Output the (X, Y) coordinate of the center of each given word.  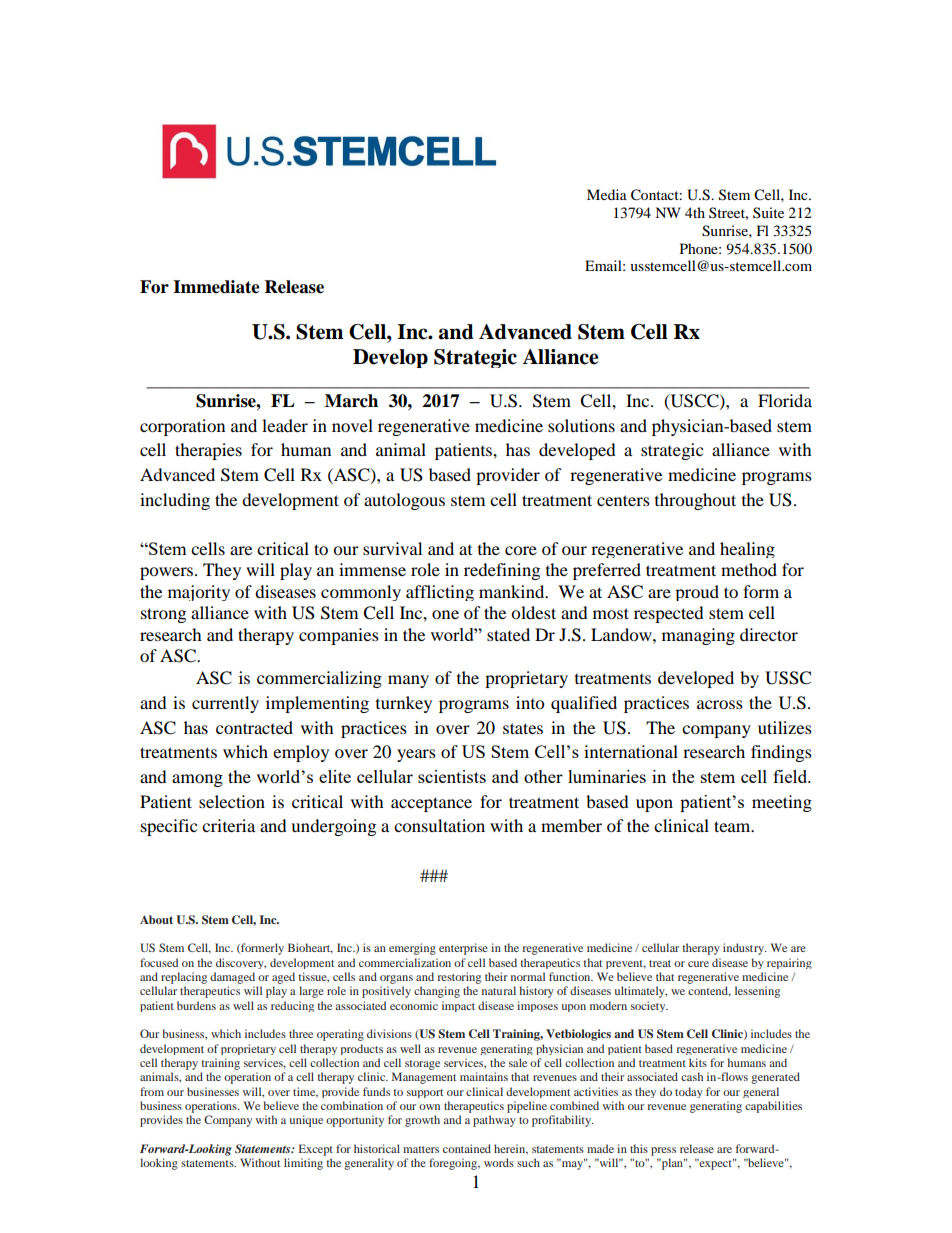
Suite (768, 212)
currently (225, 704)
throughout (695, 501)
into (530, 702)
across (720, 704)
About (156, 919)
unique (306, 1121)
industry (745, 949)
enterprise (463, 949)
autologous (404, 501)
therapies (208, 451)
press (663, 1151)
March (351, 401)
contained (467, 1148)
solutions (581, 425)
